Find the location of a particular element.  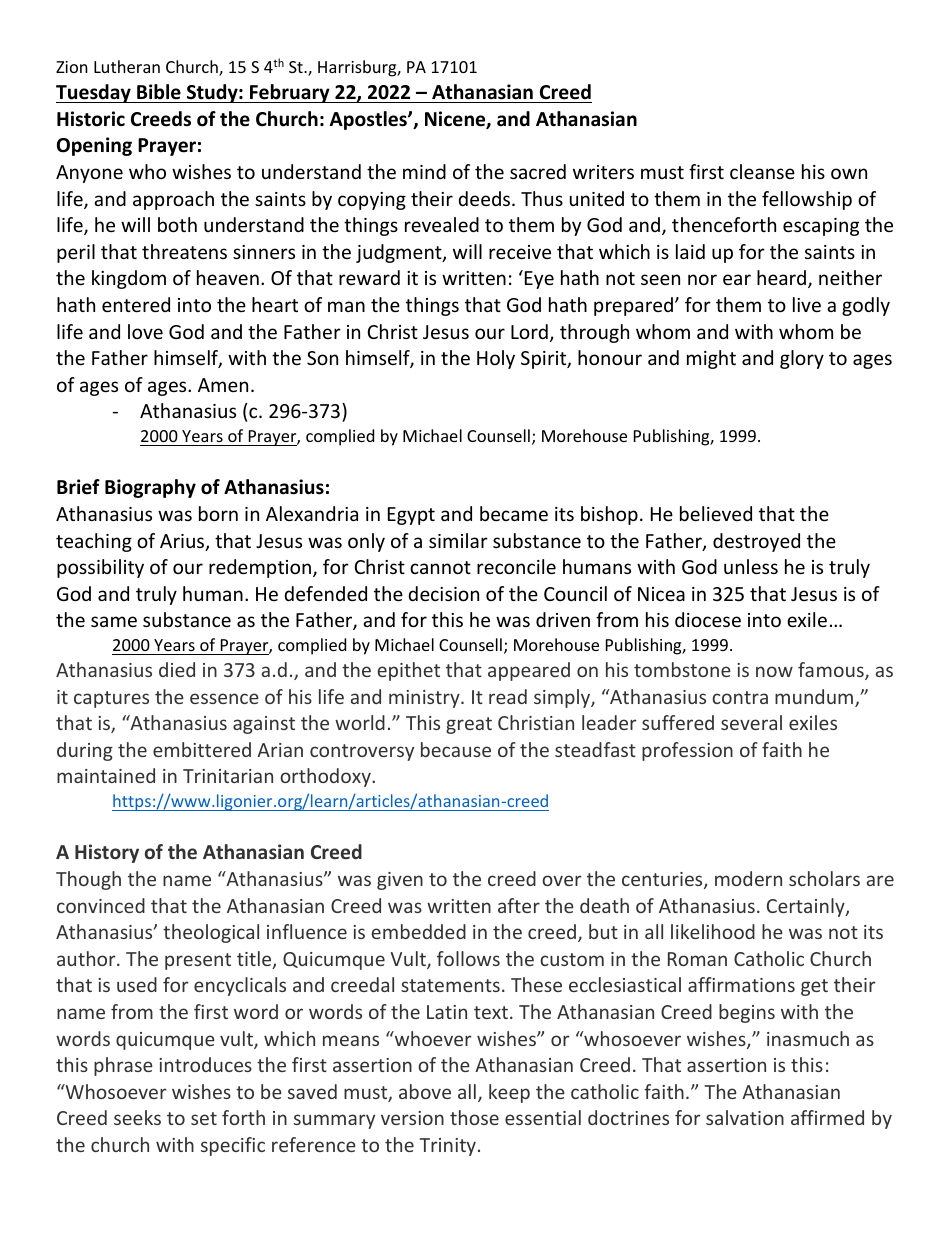

glory is located at coordinates (802, 359).
